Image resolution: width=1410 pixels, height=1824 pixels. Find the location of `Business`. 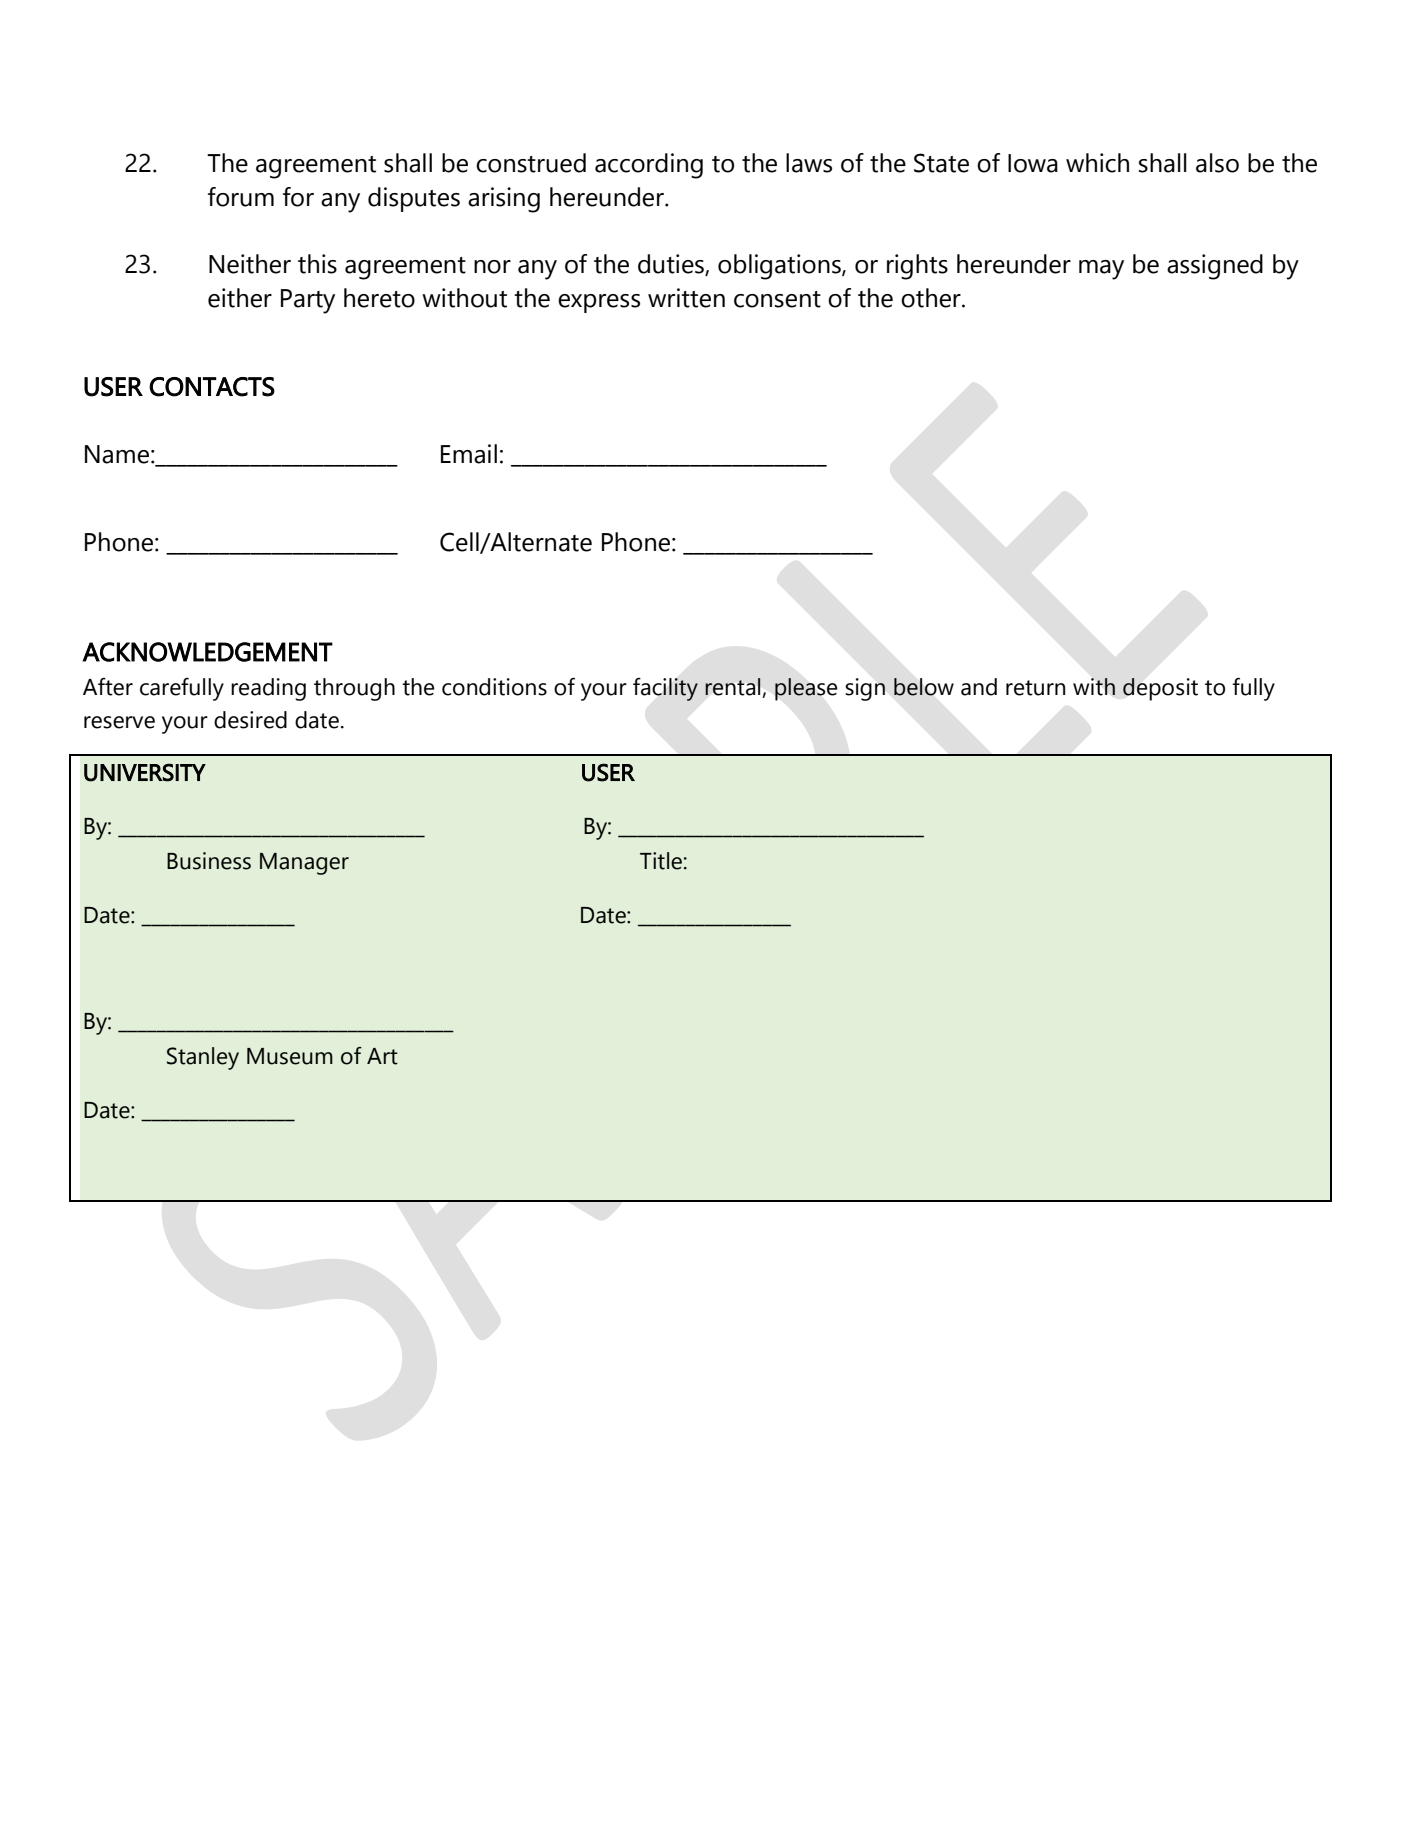

Business is located at coordinates (209, 861).
